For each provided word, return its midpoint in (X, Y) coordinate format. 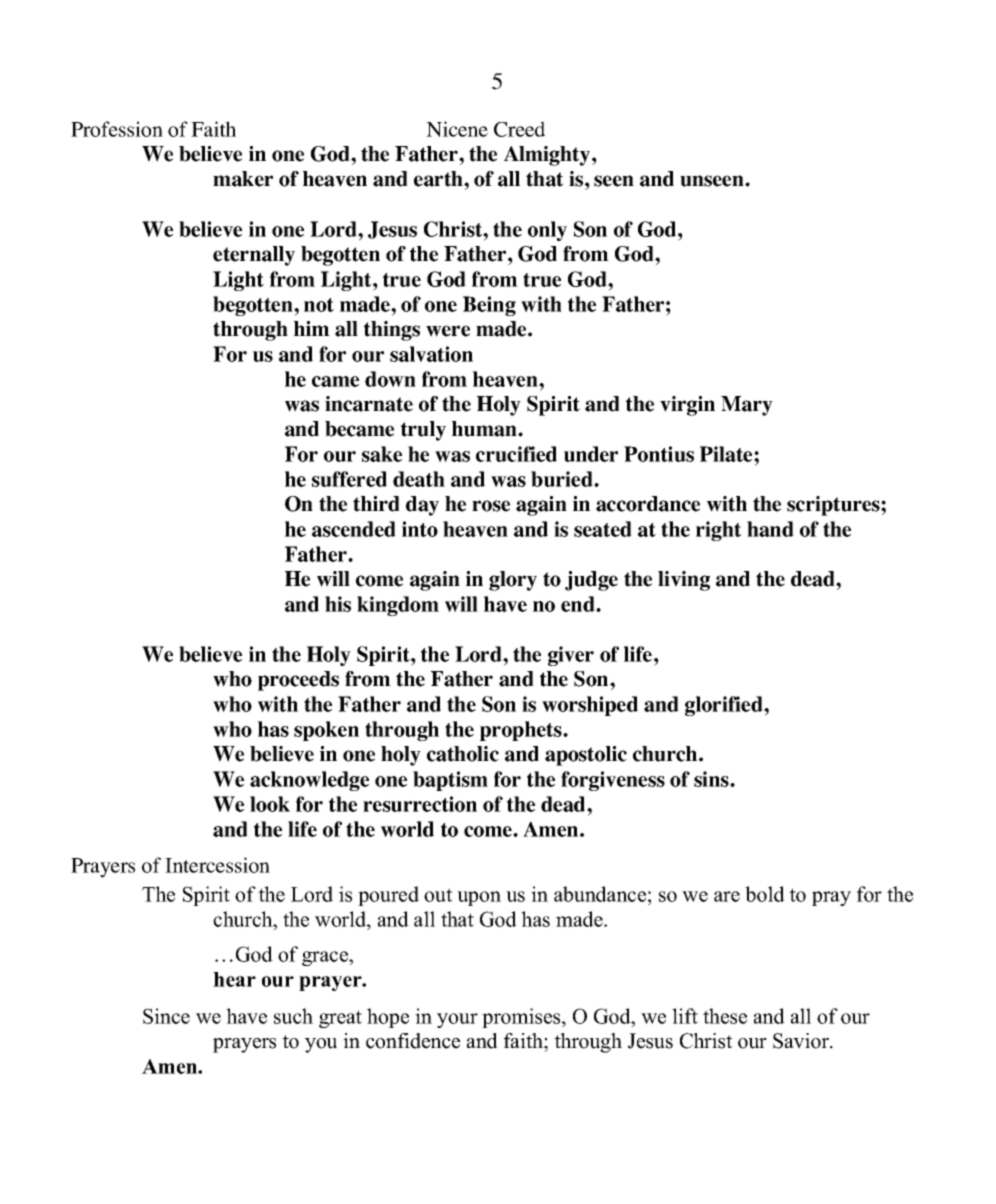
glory (513, 581)
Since (166, 1016)
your (457, 1020)
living (684, 581)
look (270, 804)
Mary (747, 406)
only (547, 231)
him (312, 328)
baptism (450, 781)
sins (712, 779)
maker (243, 179)
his (338, 604)
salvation (431, 354)
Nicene (457, 129)
